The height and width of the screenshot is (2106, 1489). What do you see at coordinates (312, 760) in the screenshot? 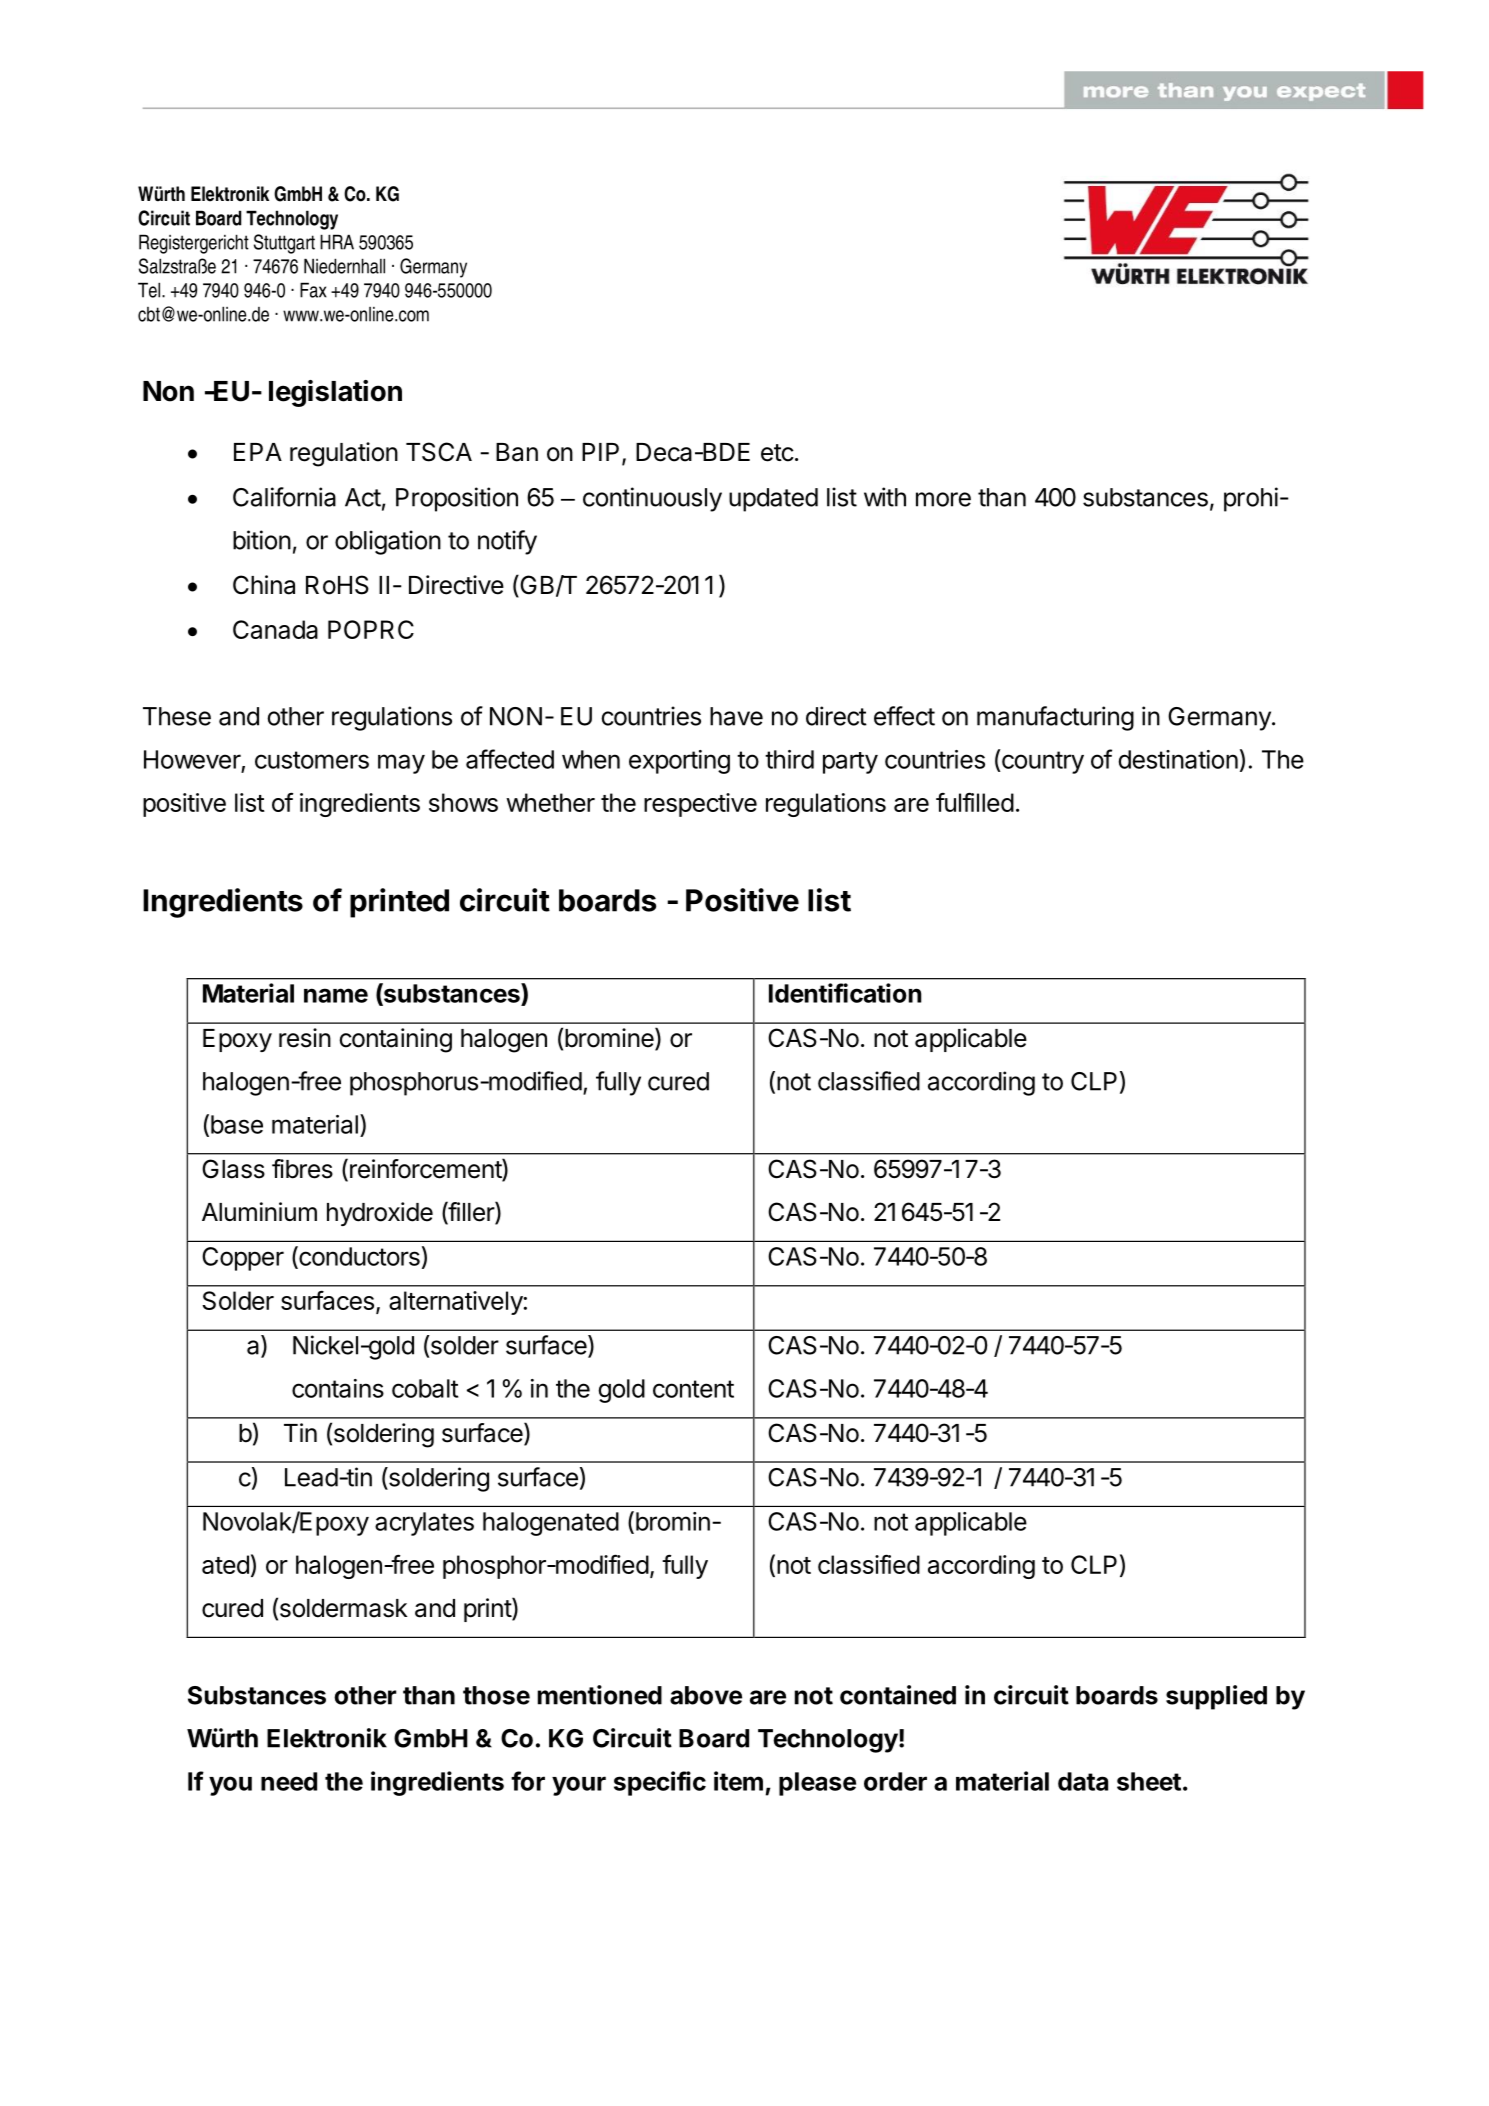
I see `customers` at bounding box center [312, 760].
